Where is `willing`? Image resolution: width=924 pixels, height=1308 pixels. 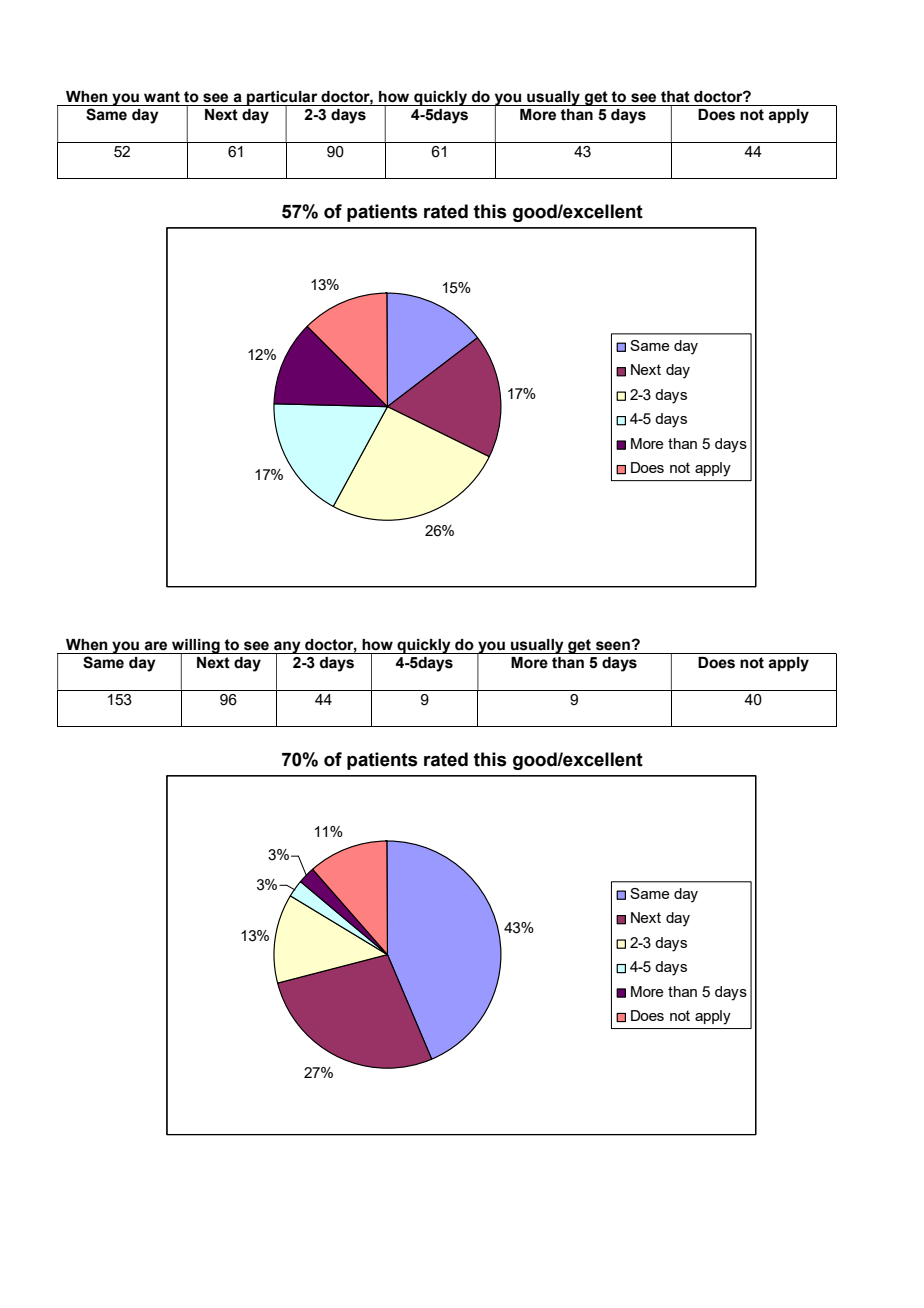 willing is located at coordinates (196, 647).
